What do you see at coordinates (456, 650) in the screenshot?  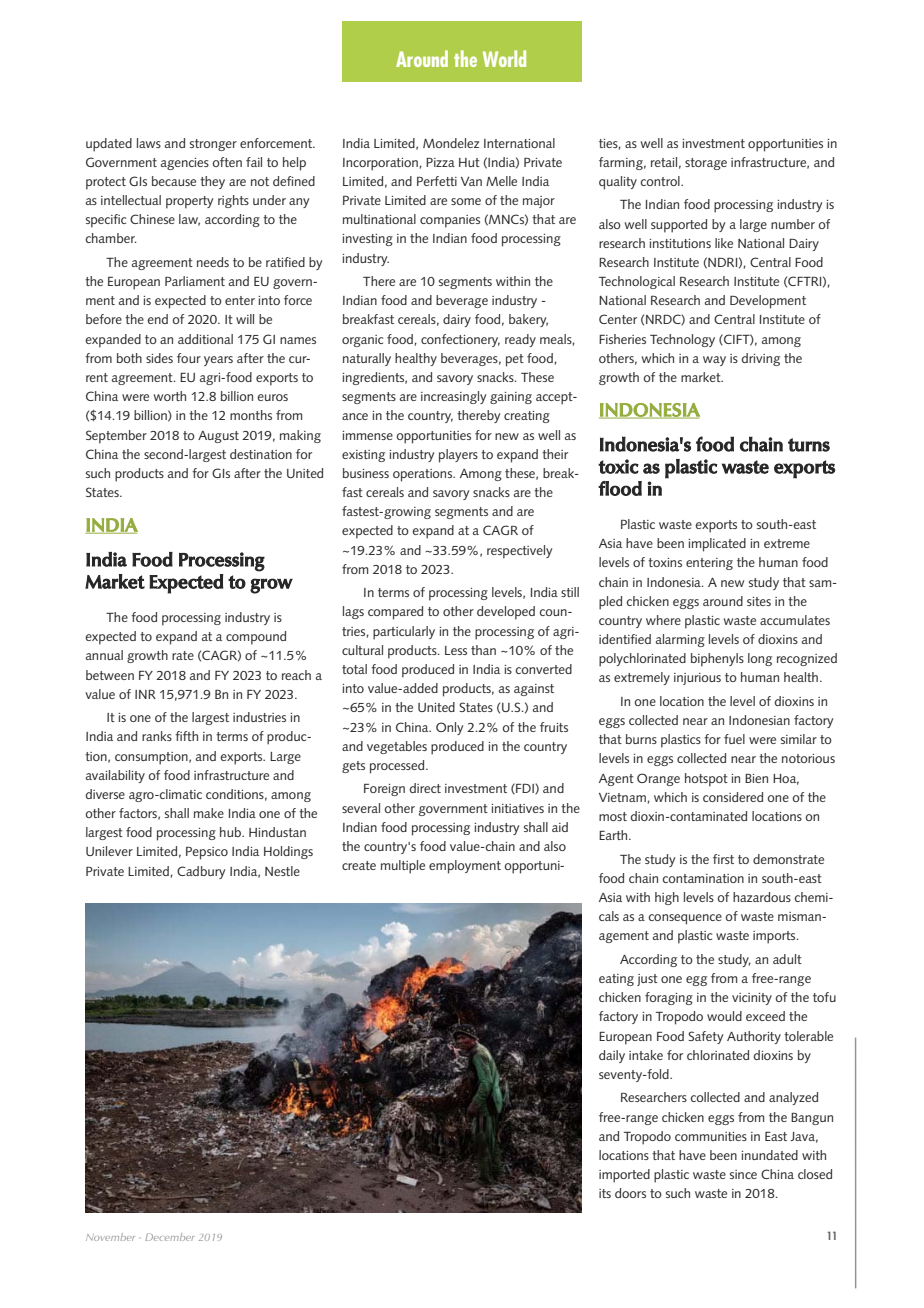 I see `Less` at bounding box center [456, 650].
